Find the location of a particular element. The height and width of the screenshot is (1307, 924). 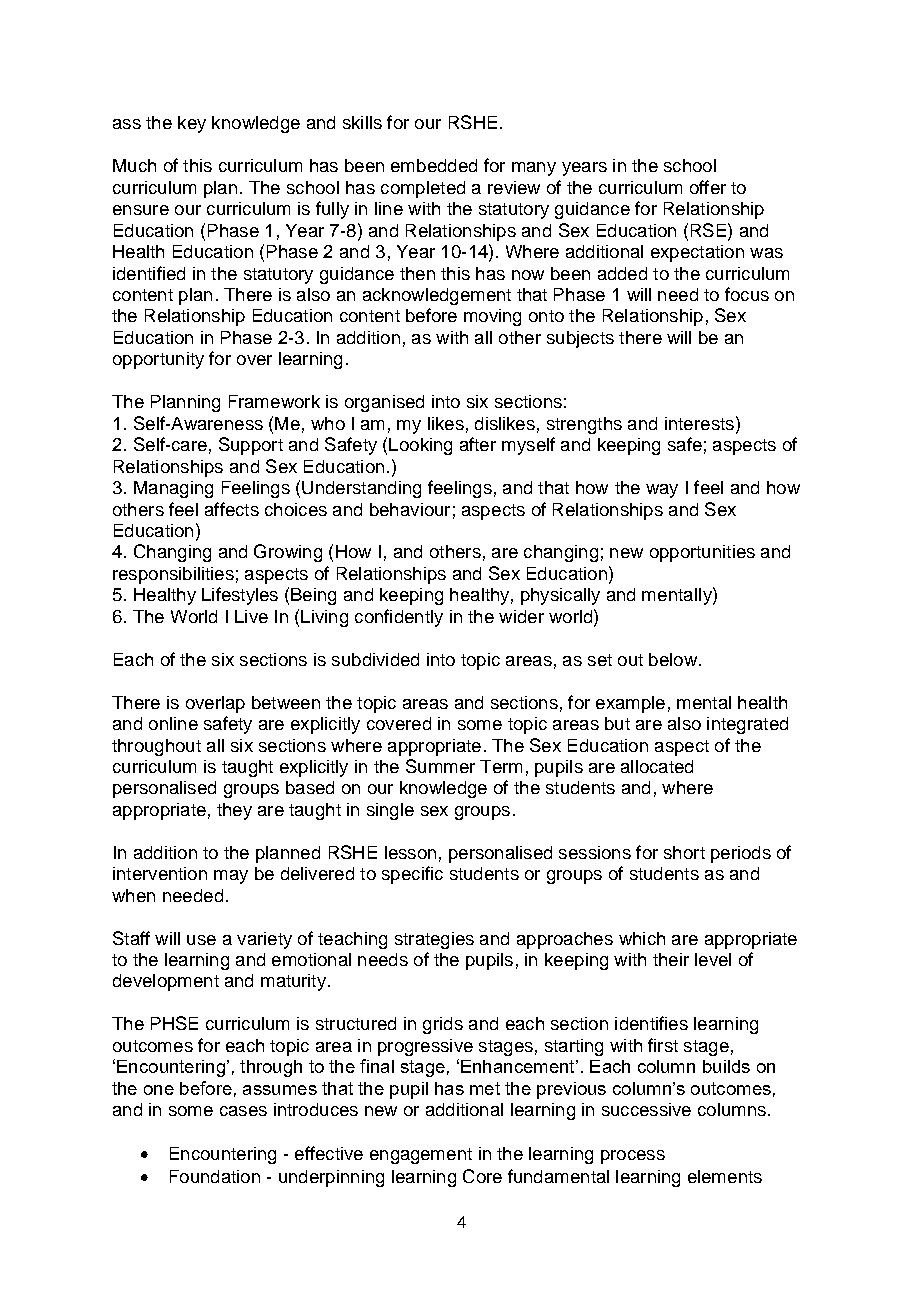

Foundation is located at coordinates (215, 1176).
